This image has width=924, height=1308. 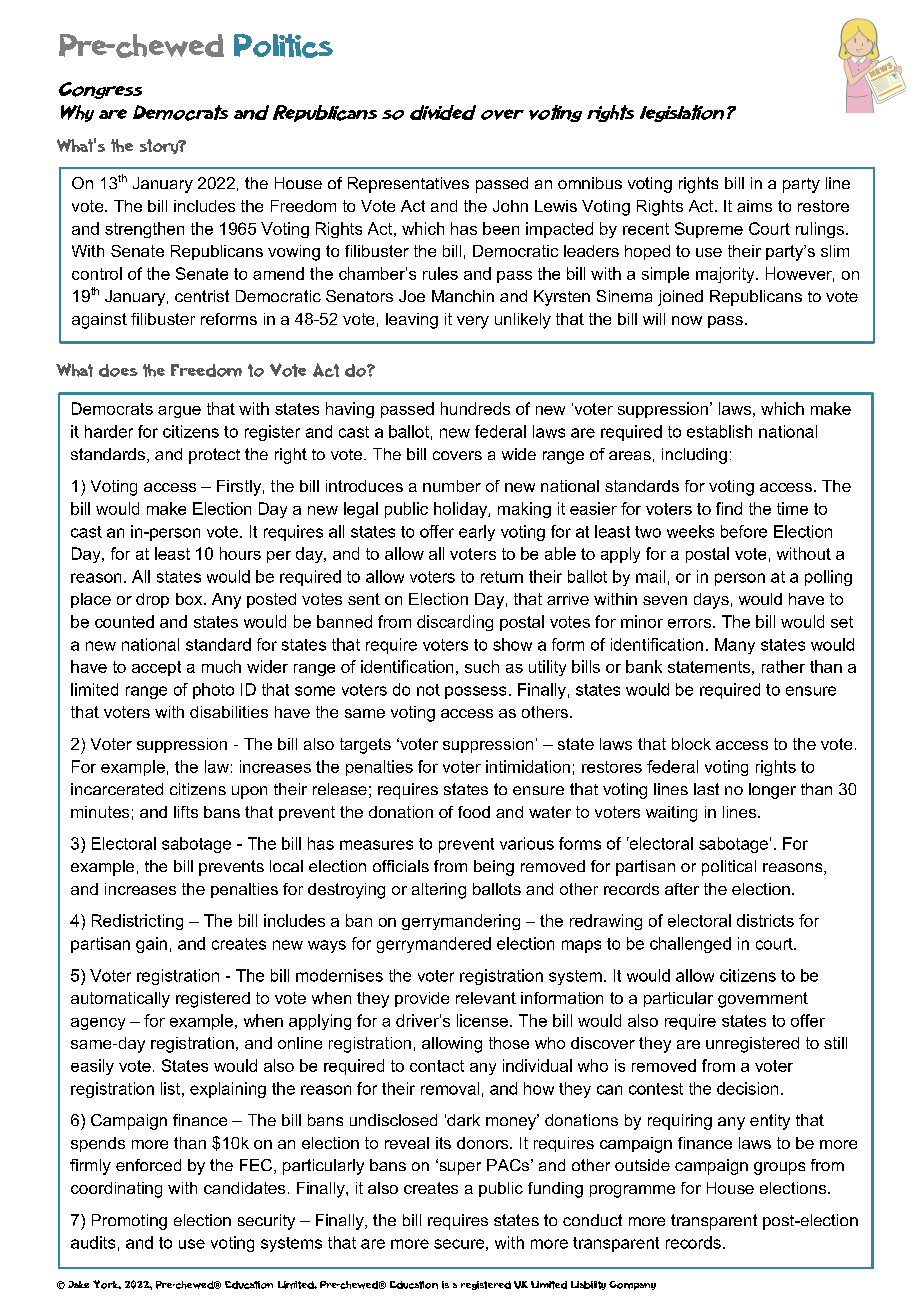 I want to click on John, so click(x=510, y=206).
